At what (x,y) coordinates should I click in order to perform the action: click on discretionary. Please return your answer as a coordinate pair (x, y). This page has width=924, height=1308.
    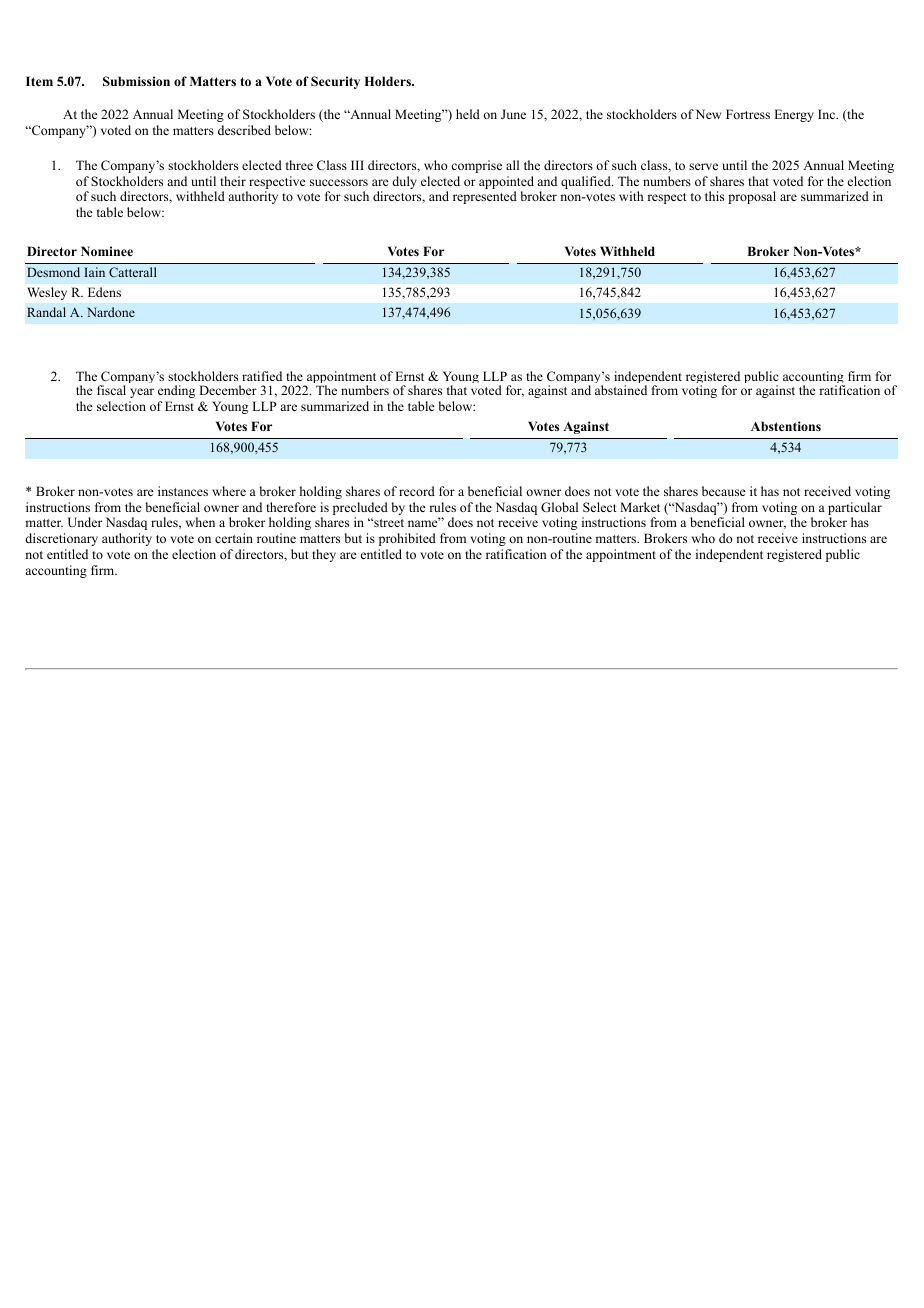
    Looking at the image, I should click on (61, 539).
